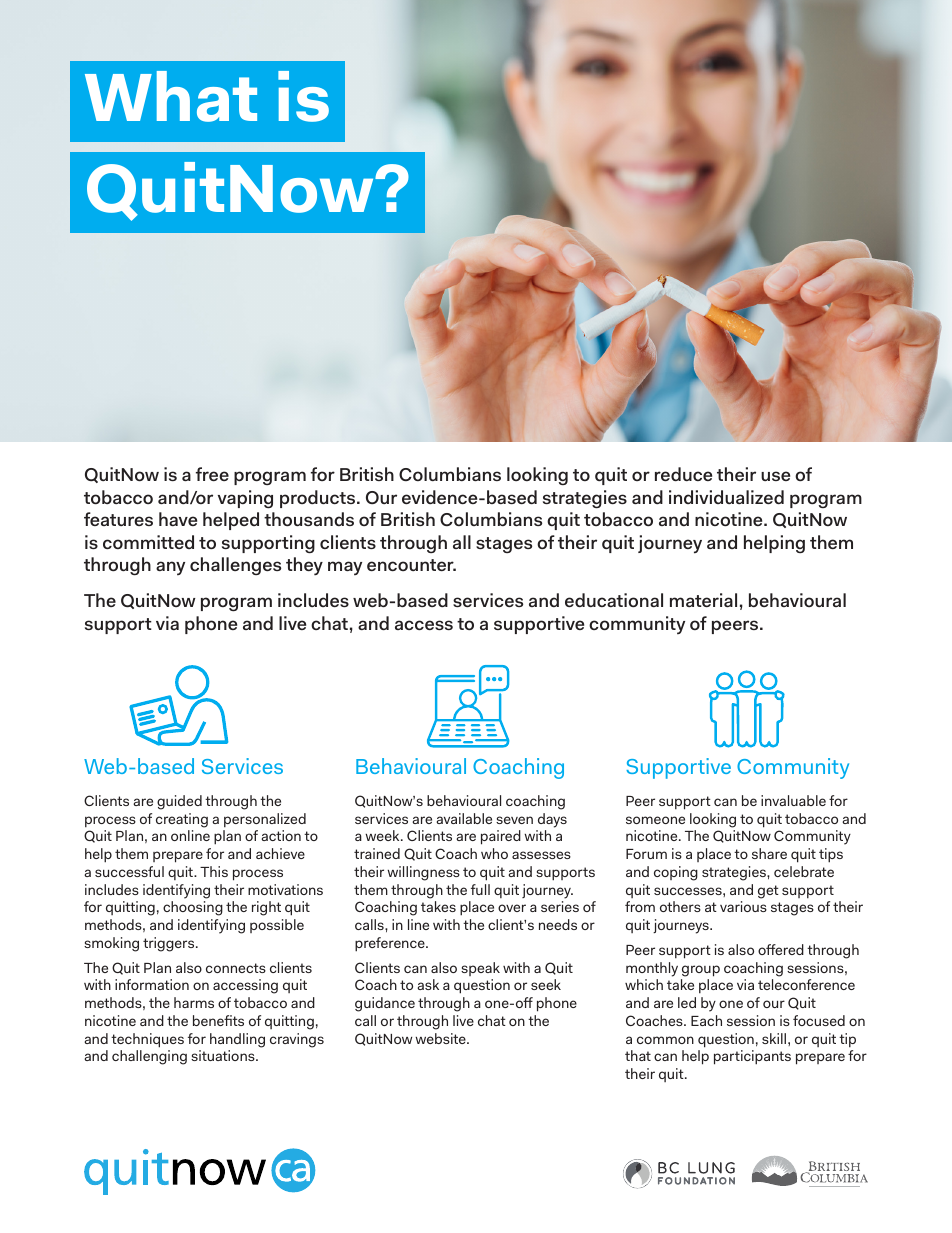 The image size is (952, 1233). What do you see at coordinates (170, 568) in the screenshot?
I see `any` at bounding box center [170, 568].
